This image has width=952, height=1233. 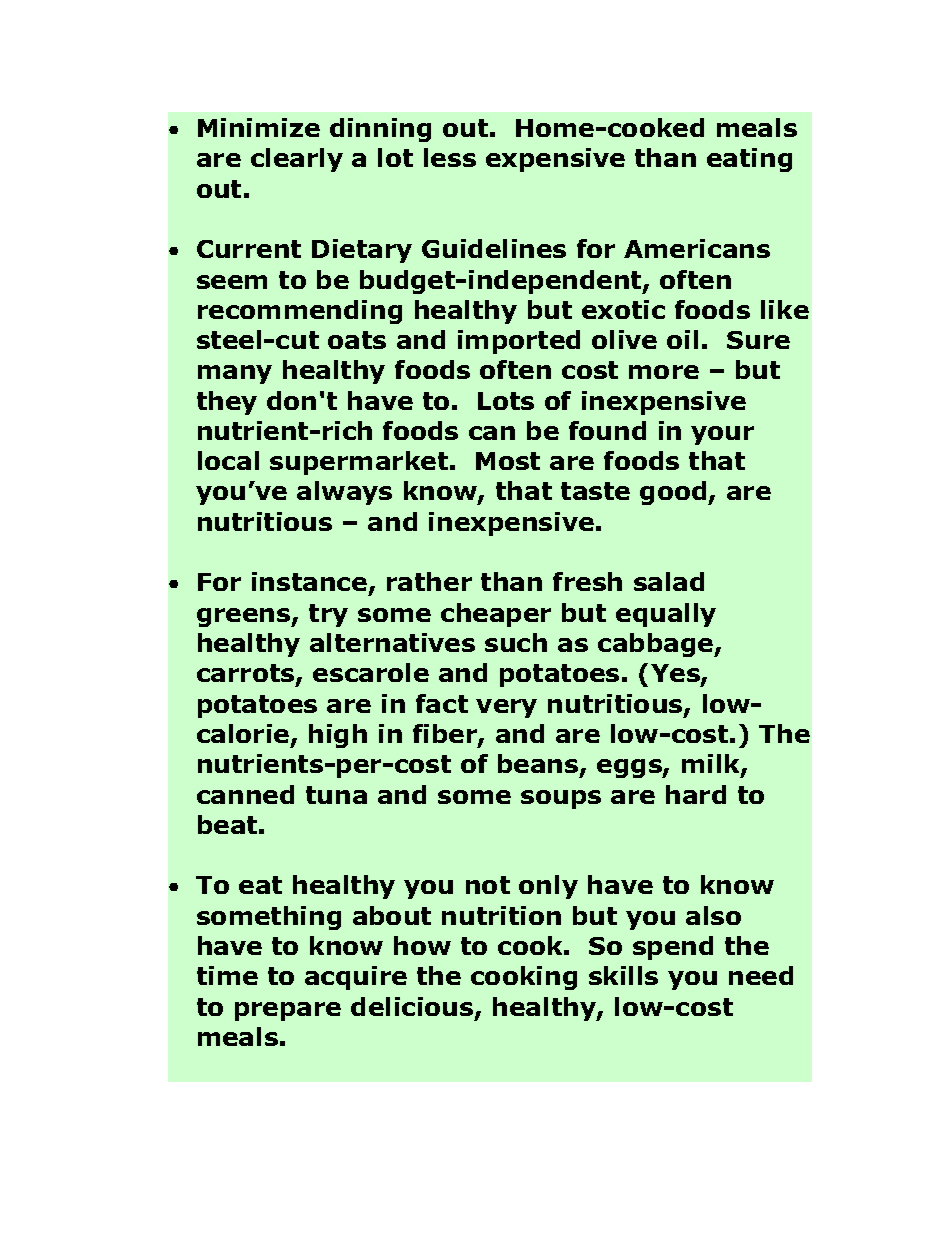 What do you see at coordinates (228, 460) in the image?
I see `local` at bounding box center [228, 460].
